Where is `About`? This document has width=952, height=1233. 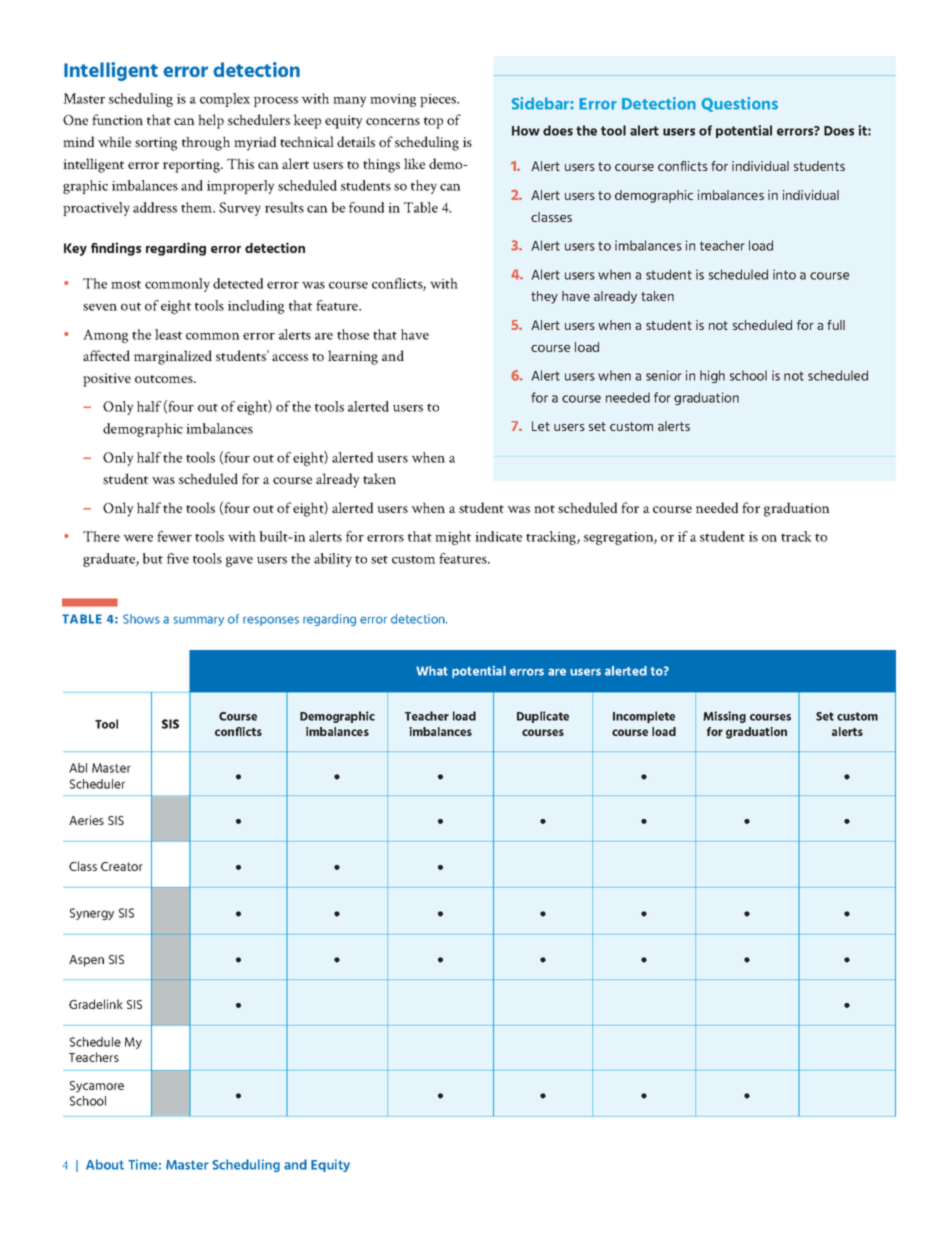
About is located at coordinates (105, 1164).
